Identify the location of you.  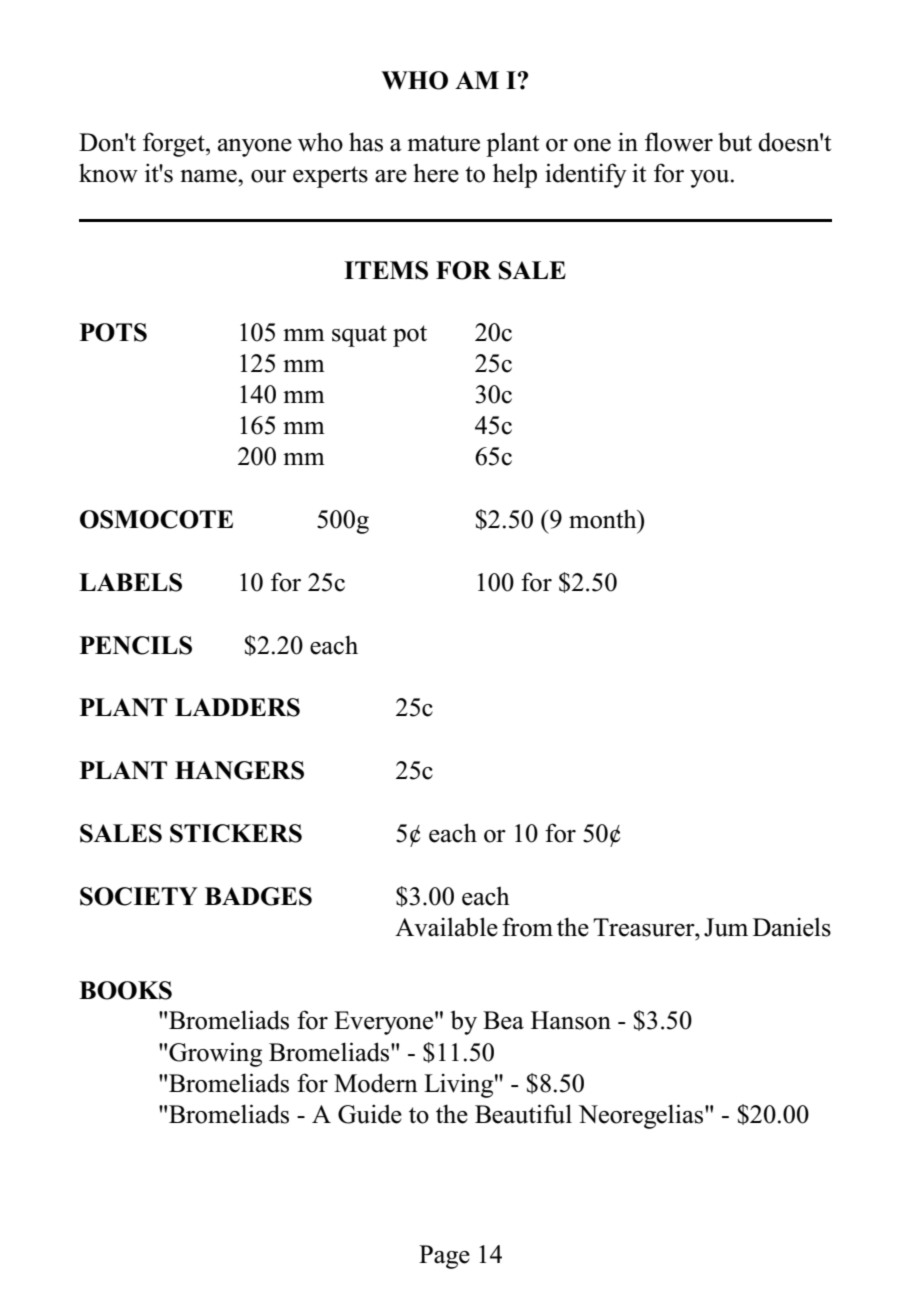
(711, 179).
